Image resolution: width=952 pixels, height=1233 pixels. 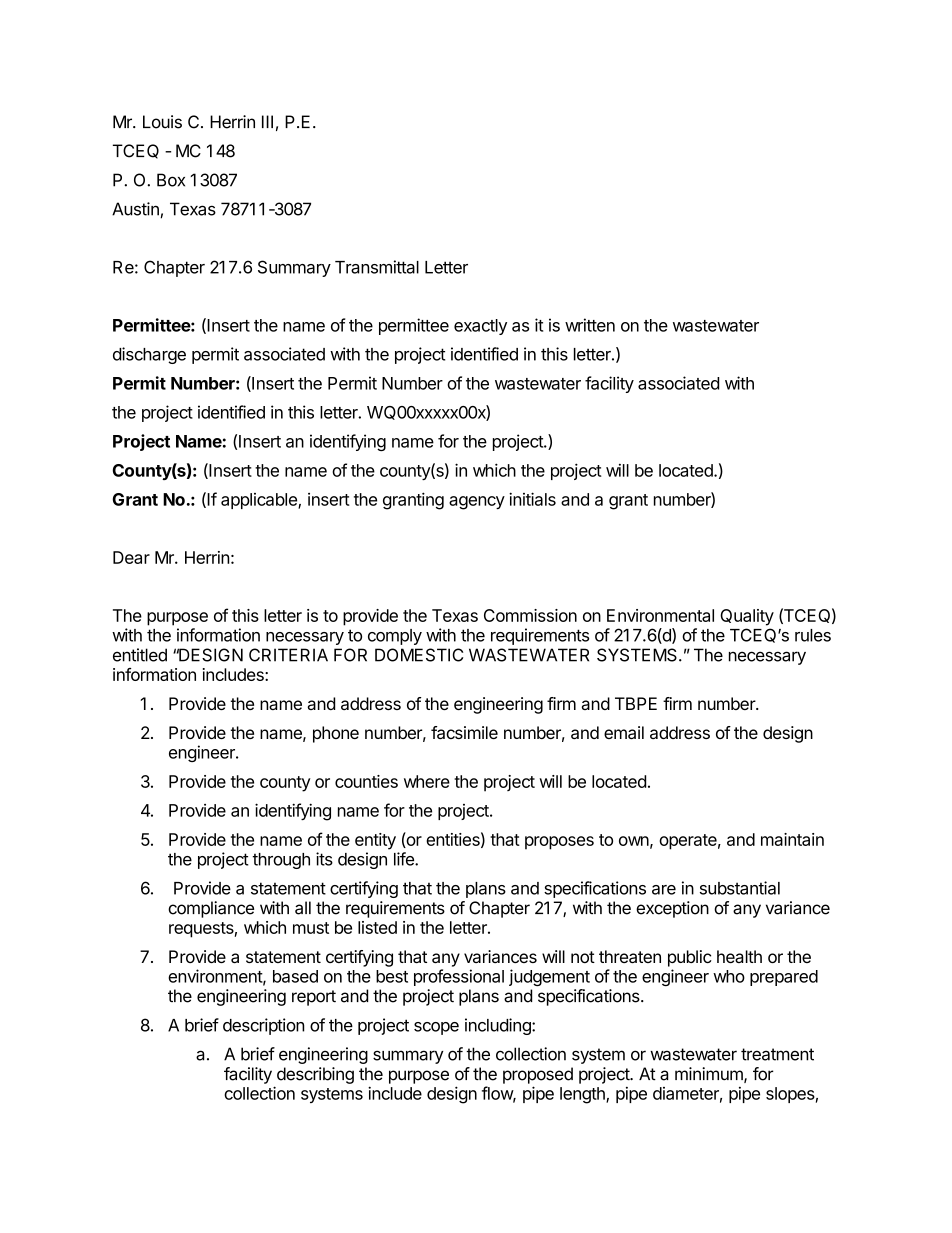 I want to click on III, so click(x=267, y=121).
